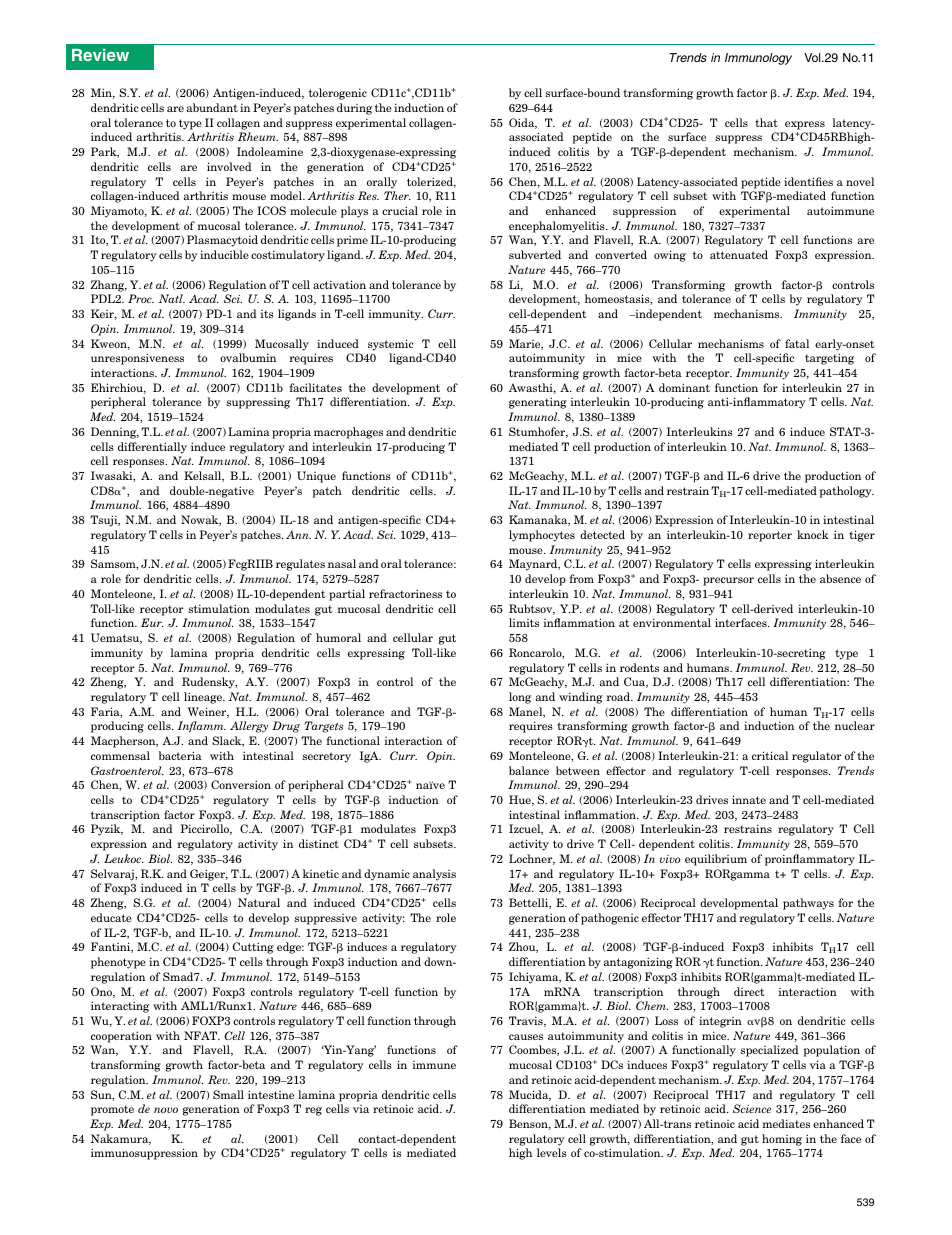 This screenshot has width=952, height=1235. I want to click on Eur, so click(152, 622).
